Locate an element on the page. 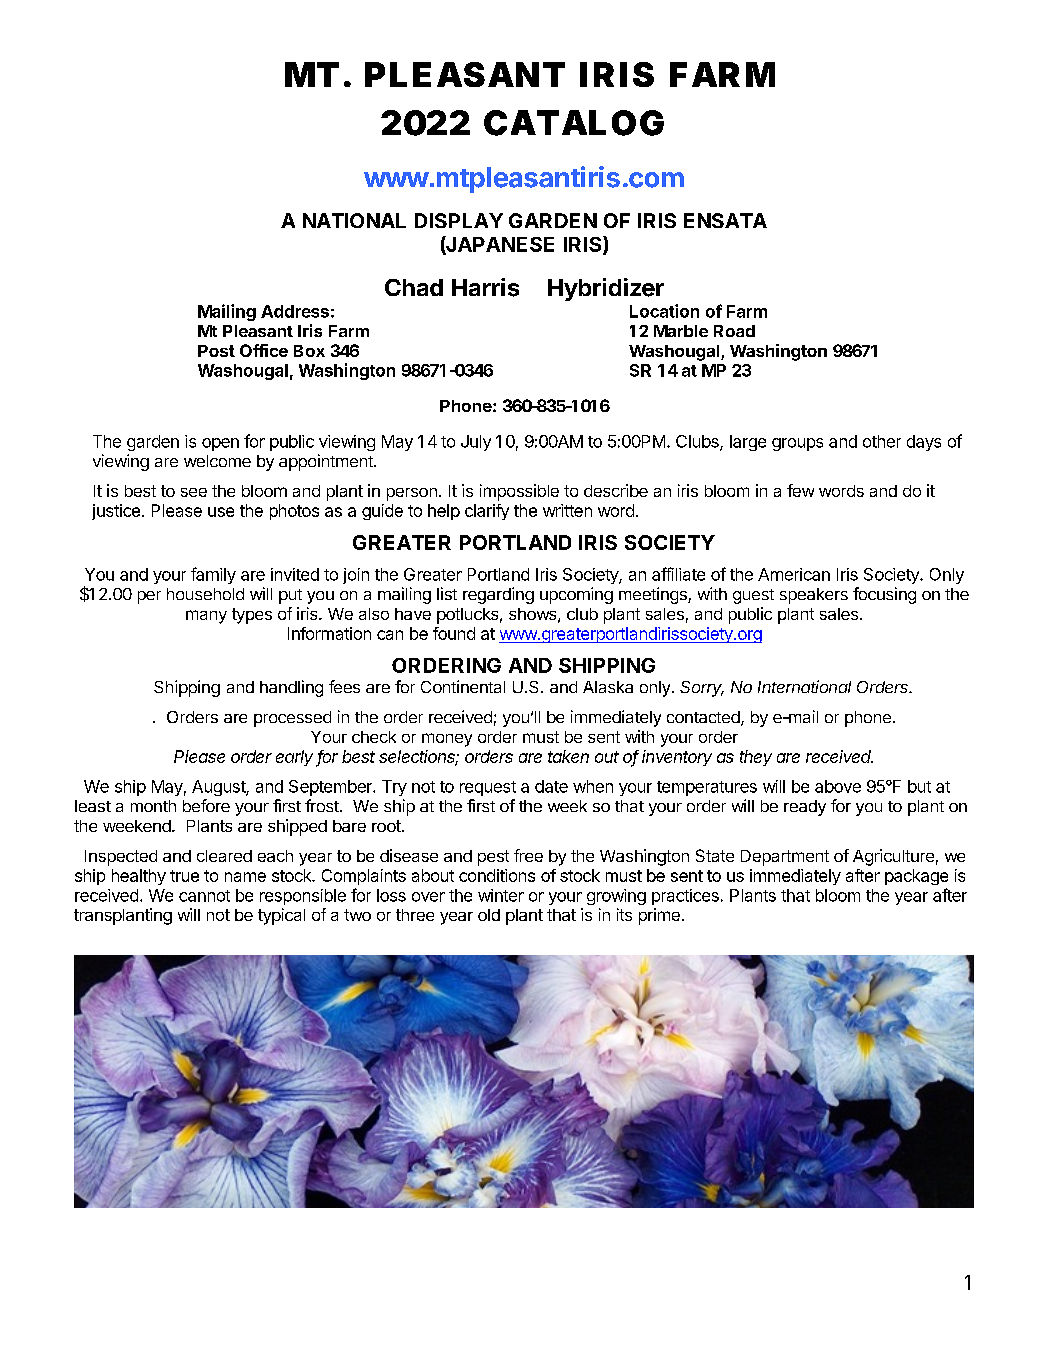  cannot is located at coordinates (204, 896).
